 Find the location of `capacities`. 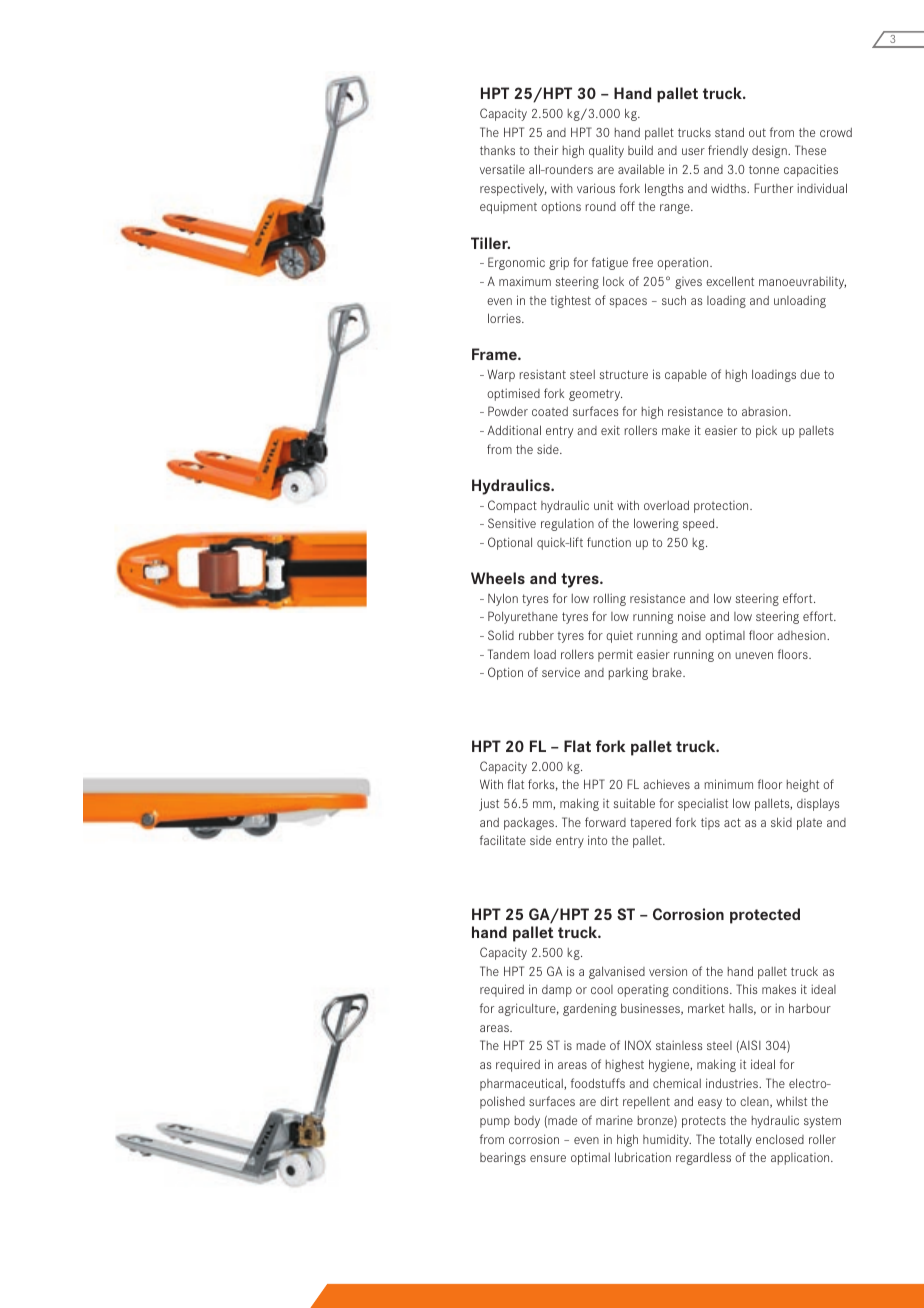

capacities is located at coordinates (811, 170).
